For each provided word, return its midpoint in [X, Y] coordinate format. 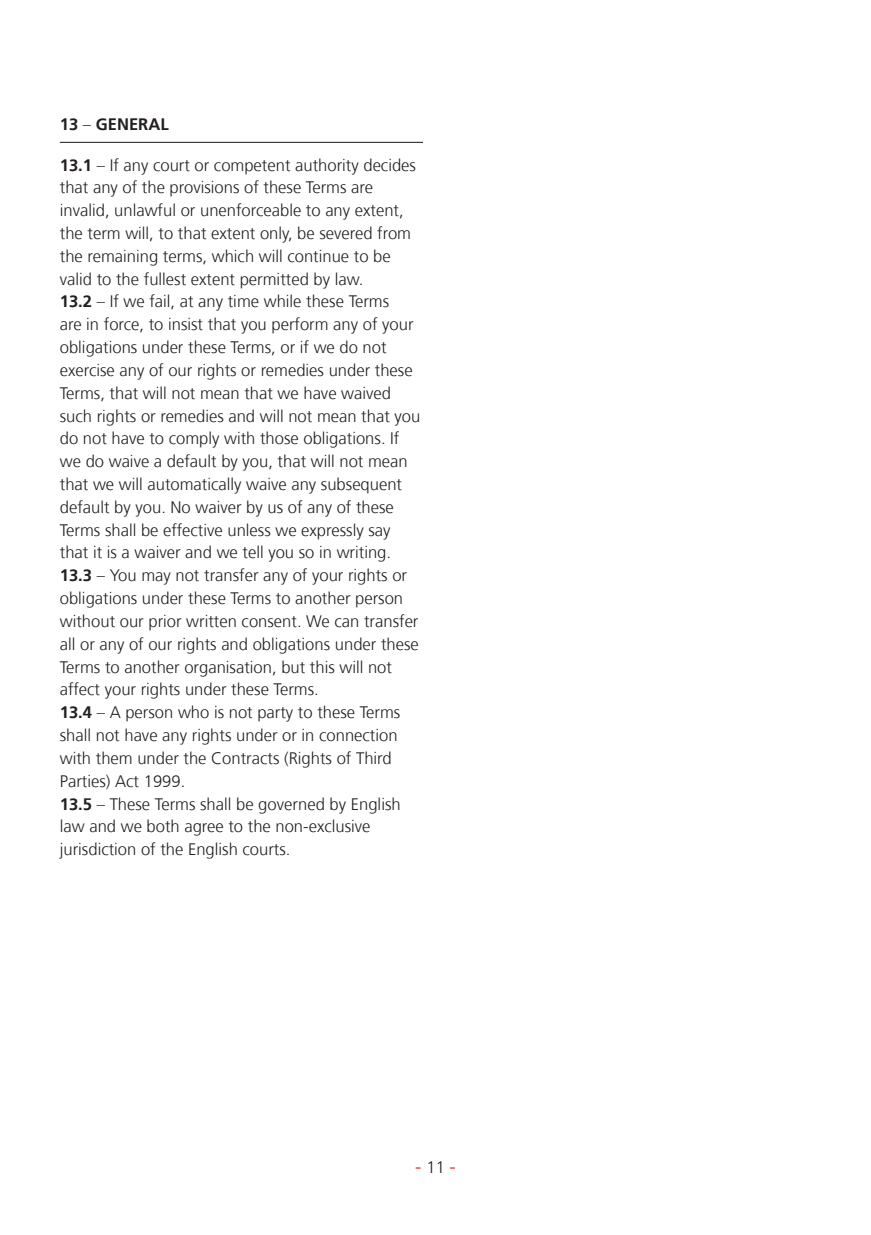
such [75, 416]
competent [252, 167]
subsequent [361, 485]
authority [327, 166]
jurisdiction [97, 850]
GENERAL [132, 124]
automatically [194, 485]
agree [204, 829]
